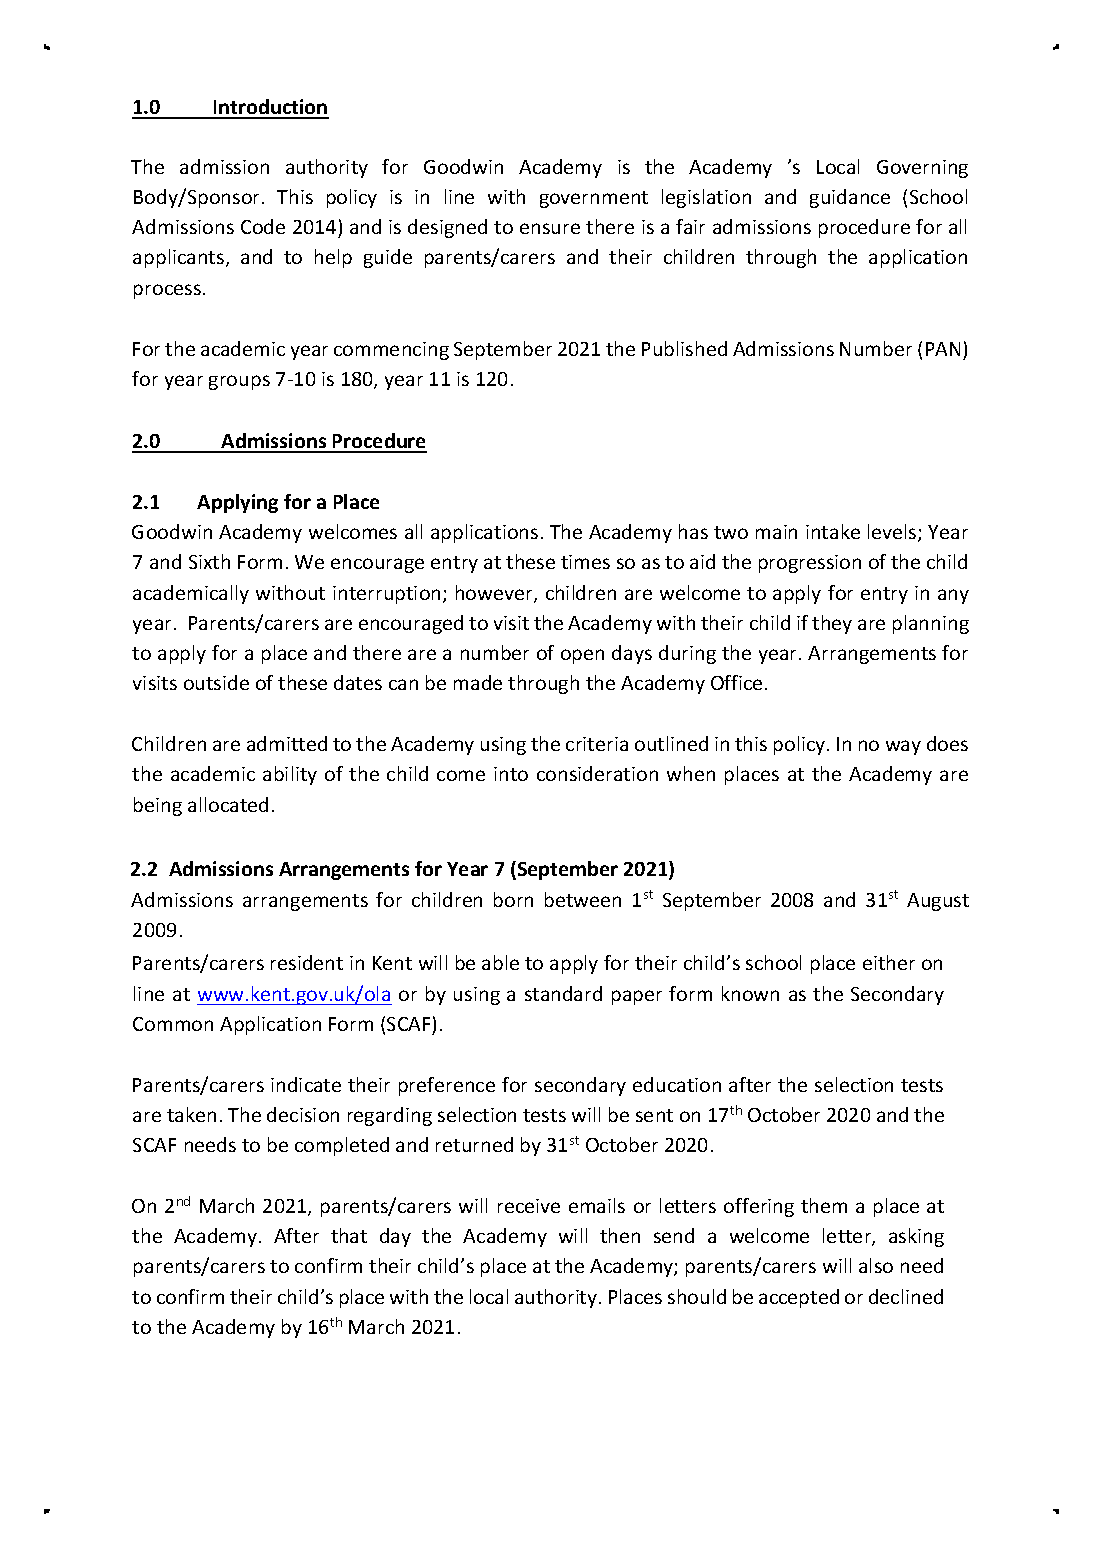 This document has width=1102, height=1558. I want to click on then, so click(620, 1235).
